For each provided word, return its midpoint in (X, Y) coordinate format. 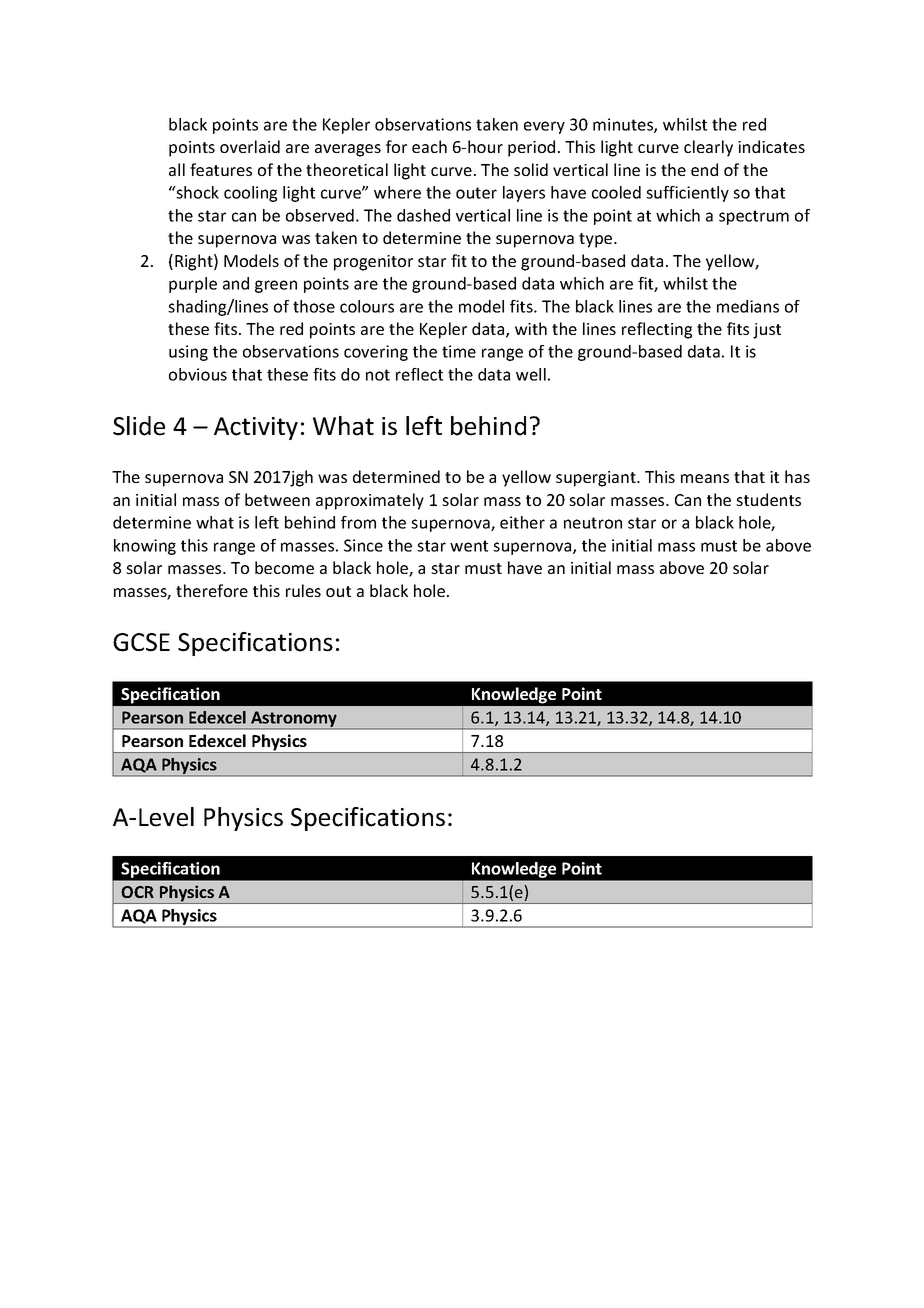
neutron (593, 523)
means (705, 478)
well (531, 374)
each (429, 146)
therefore (212, 590)
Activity (256, 428)
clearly (708, 148)
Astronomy (294, 720)
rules (303, 590)
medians (748, 306)
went (469, 546)
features (221, 169)
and (236, 283)
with (531, 328)
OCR (137, 892)
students (768, 499)
